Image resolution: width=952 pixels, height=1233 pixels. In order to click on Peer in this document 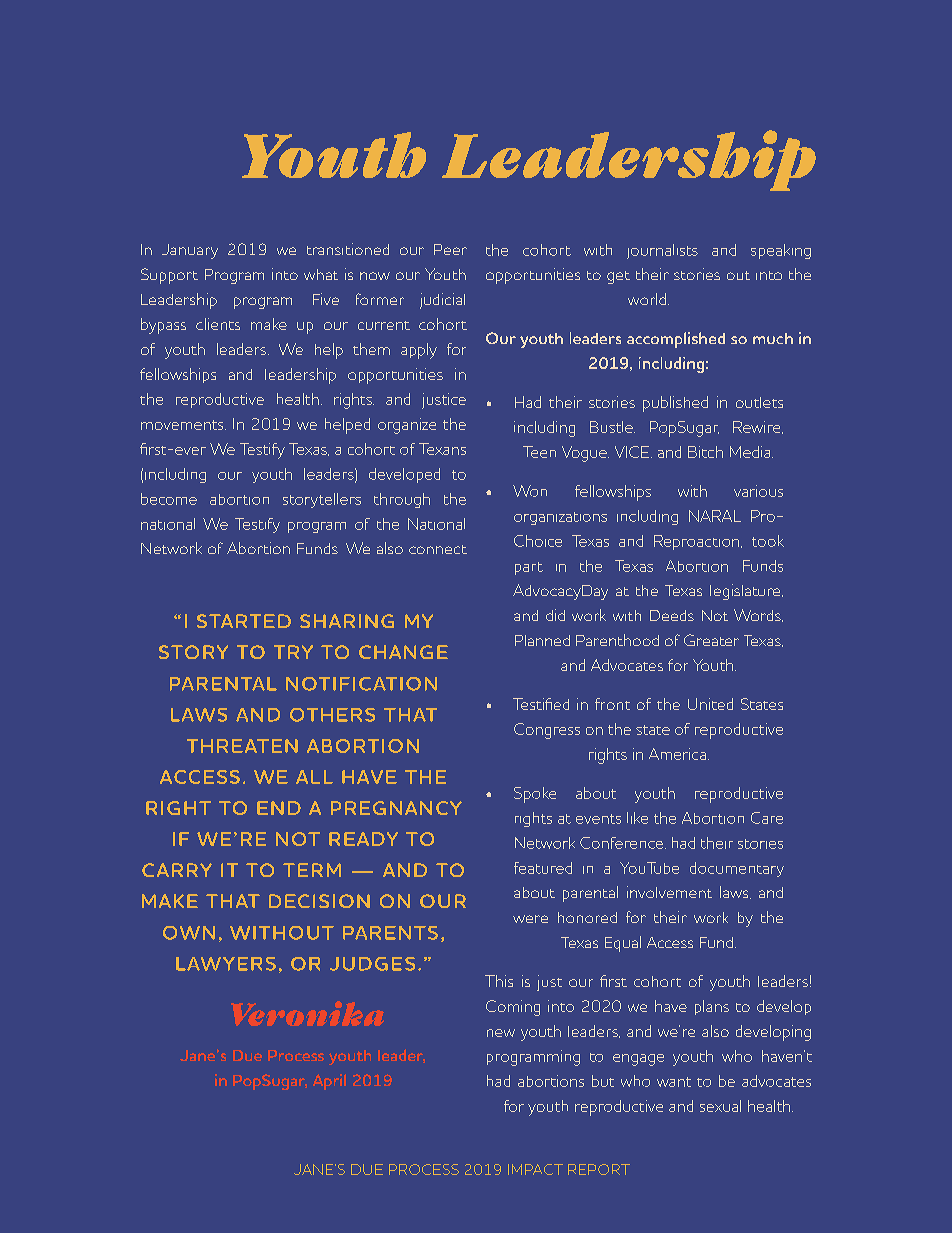, I will do `click(450, 249)`.
